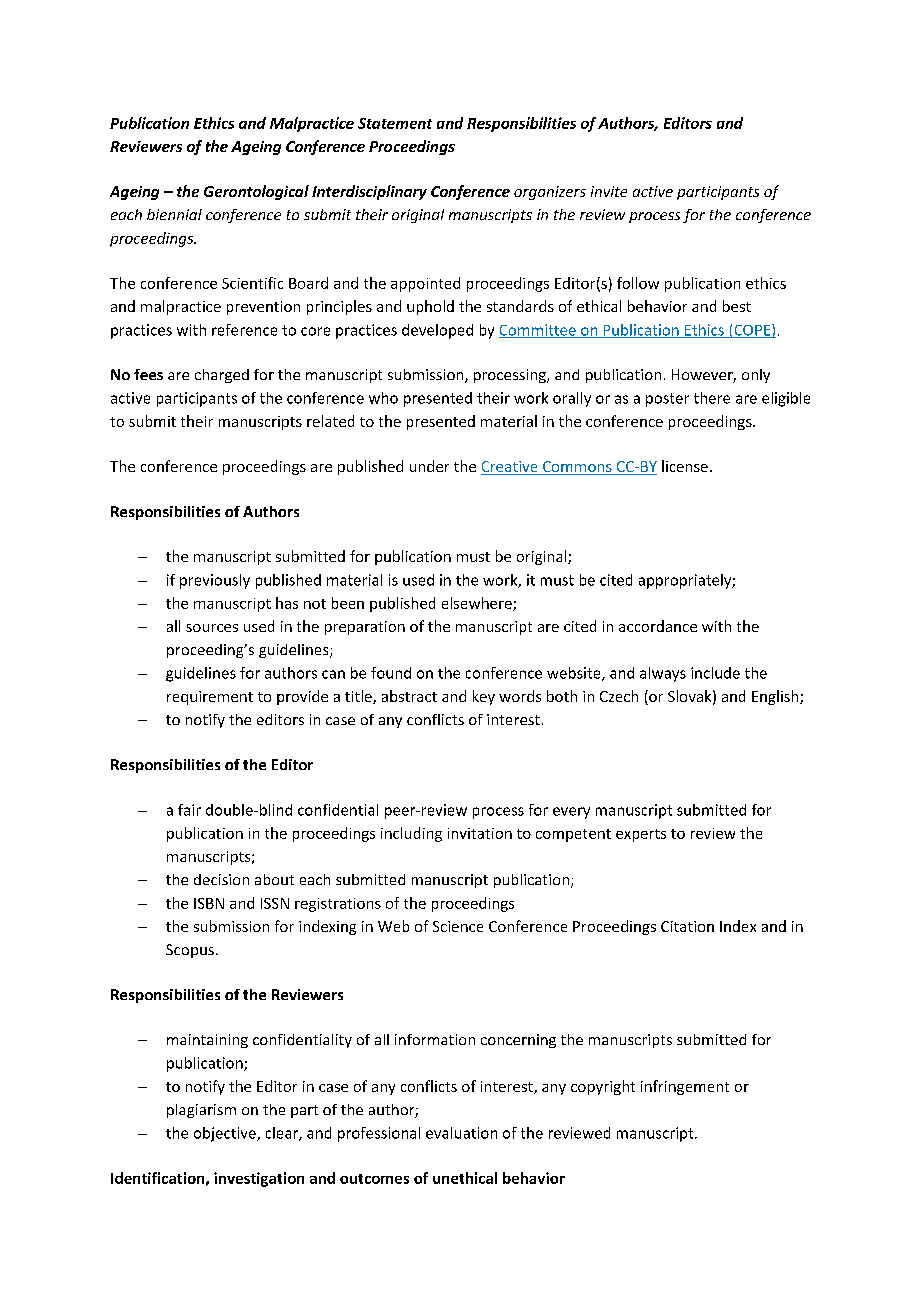 This screenshot has width=924, height=1308. Describe the element at coordinates (715, 673) in the screenshot. I see `include` at that location.
